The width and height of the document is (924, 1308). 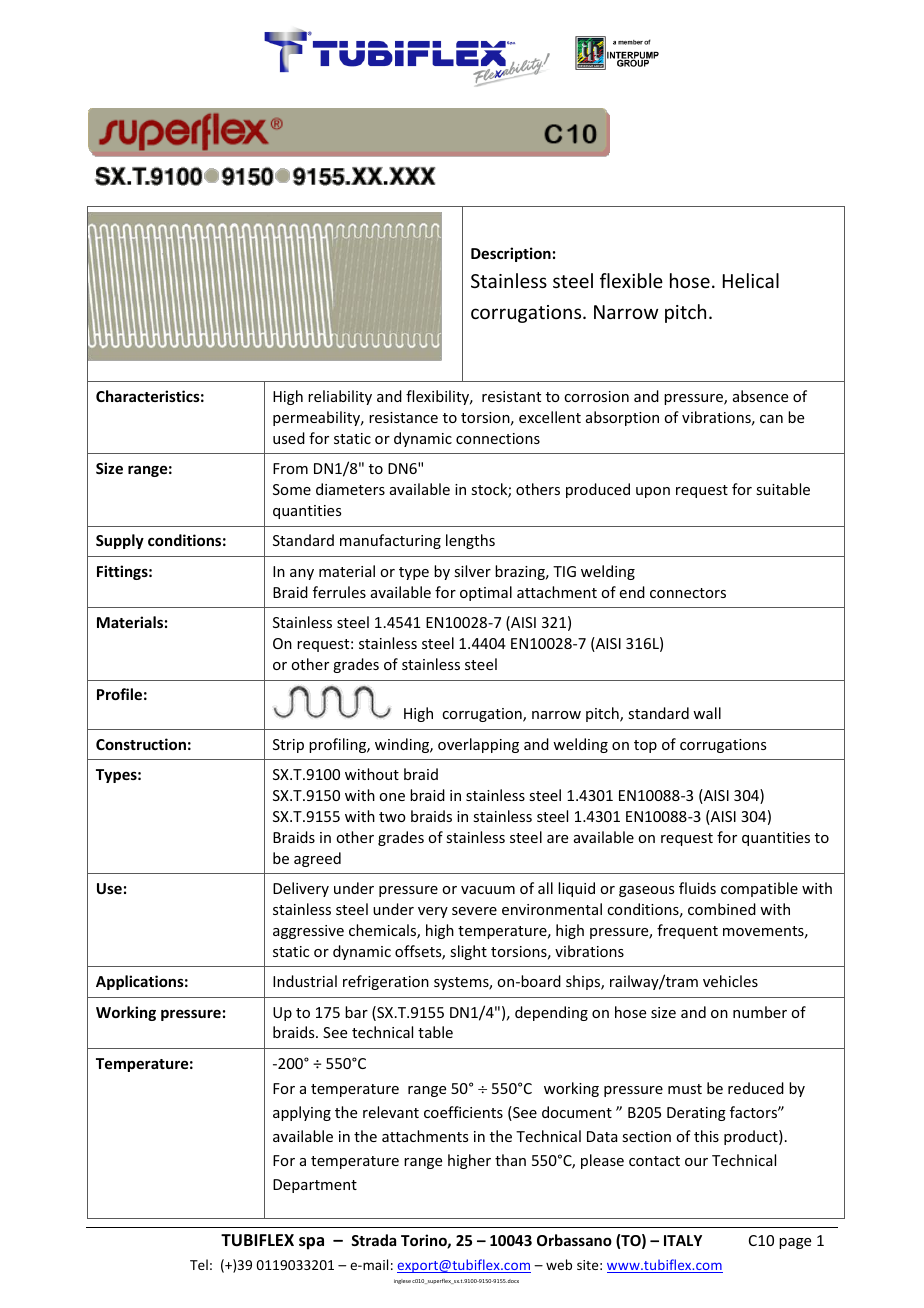 What do you see at coordinates (308, 932) in the document?
I see `aggressive` at bounding box center [308, 932].
